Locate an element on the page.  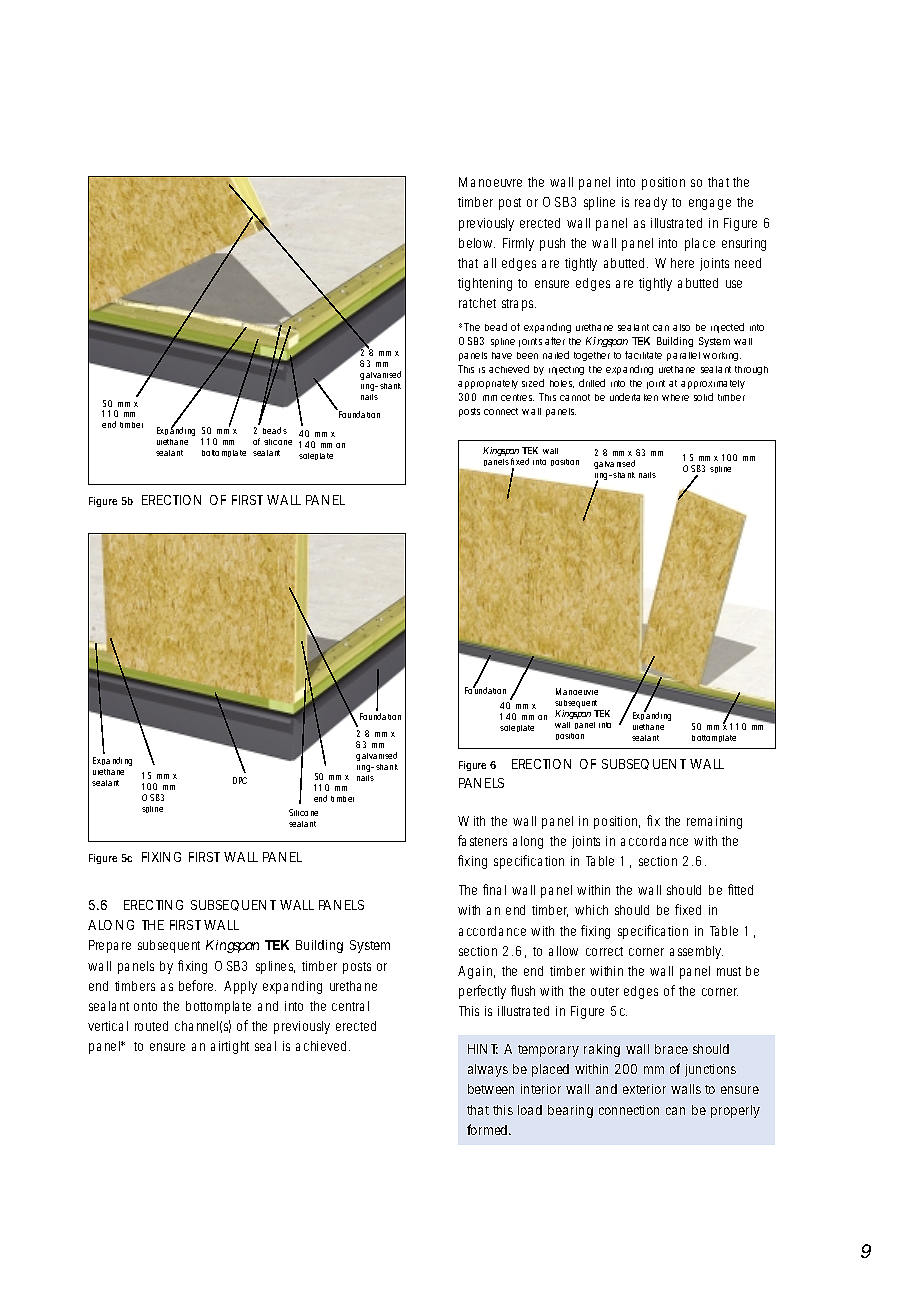
Firmly is located at coordinates (518, 244).
